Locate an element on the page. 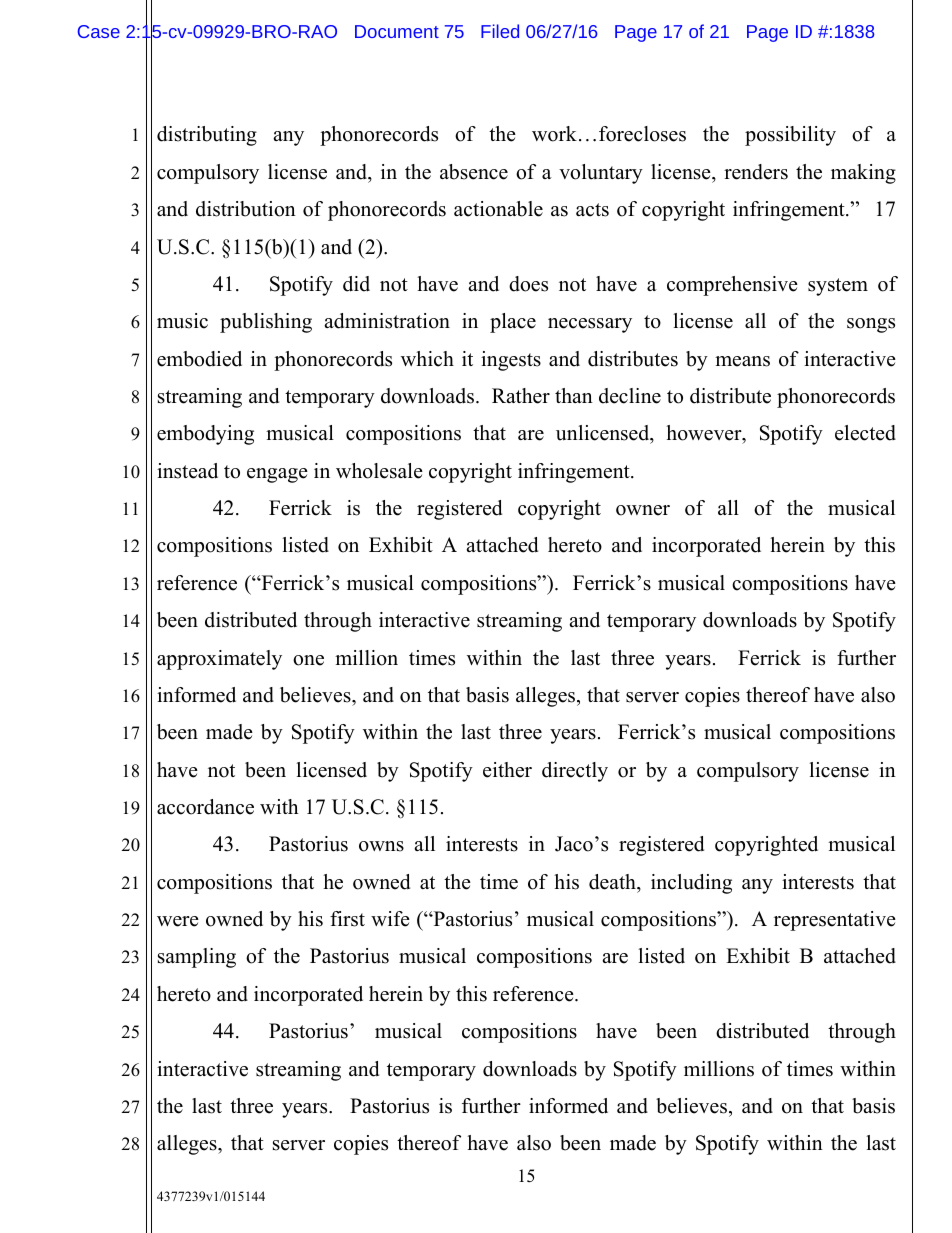  Filed is located at coordinates (500, 31).
